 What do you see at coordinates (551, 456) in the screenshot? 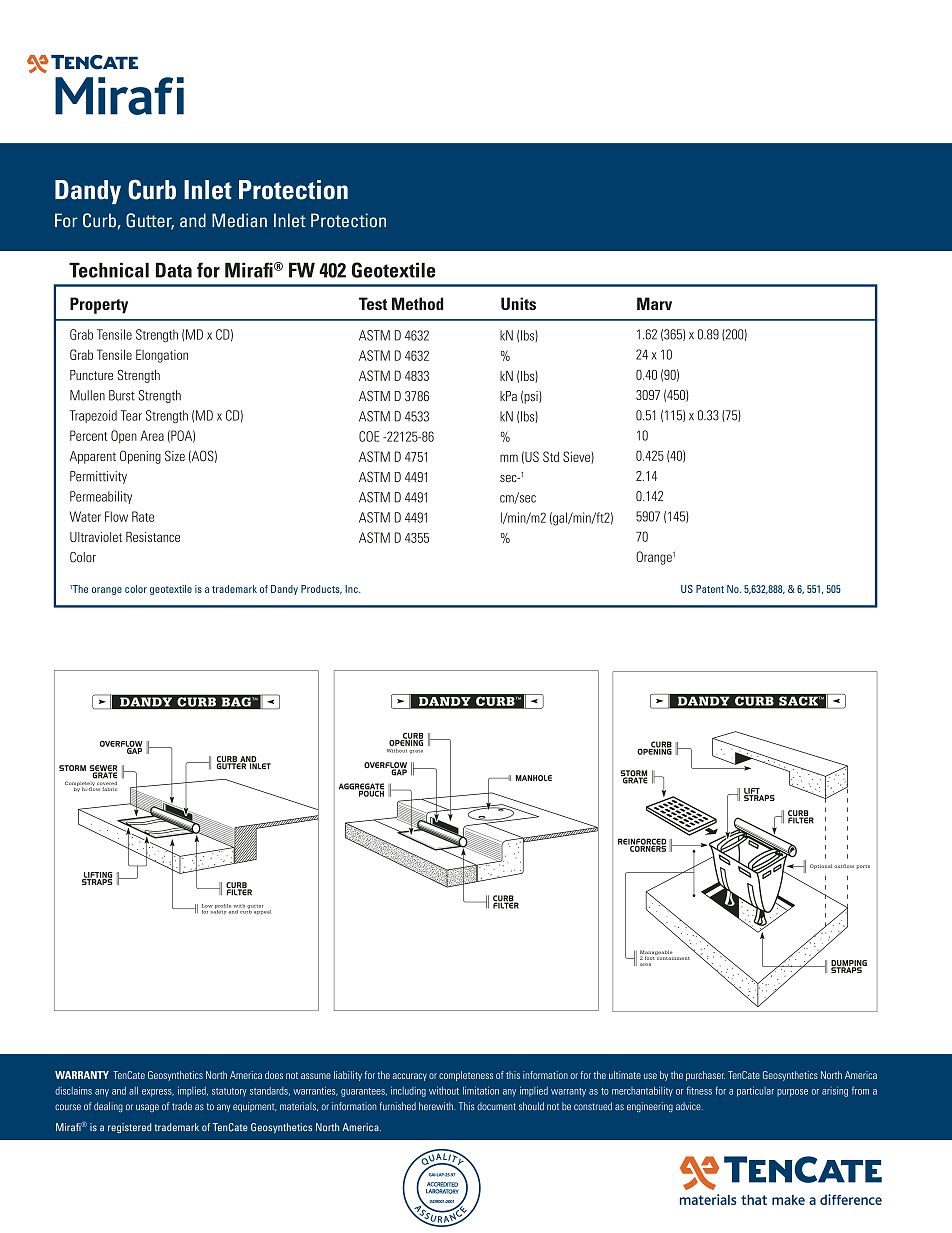
I see `Std` at bounding box center [551, 456].
